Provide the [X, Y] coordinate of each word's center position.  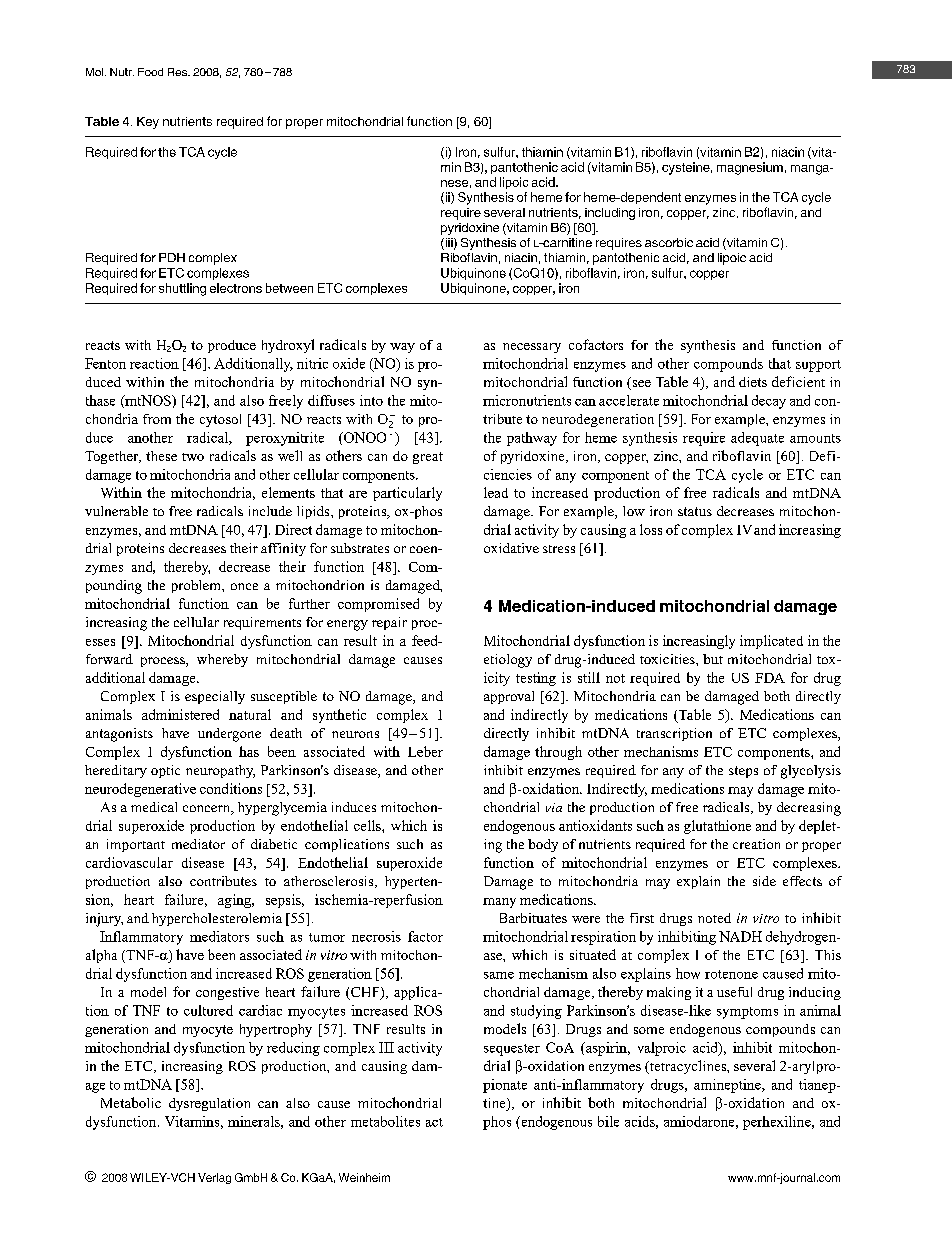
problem [197, 586]
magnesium [750, 168]
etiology [508, 661]
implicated [771, 642]
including [610, 214]
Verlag [214, 1178]
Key [148, 123]
